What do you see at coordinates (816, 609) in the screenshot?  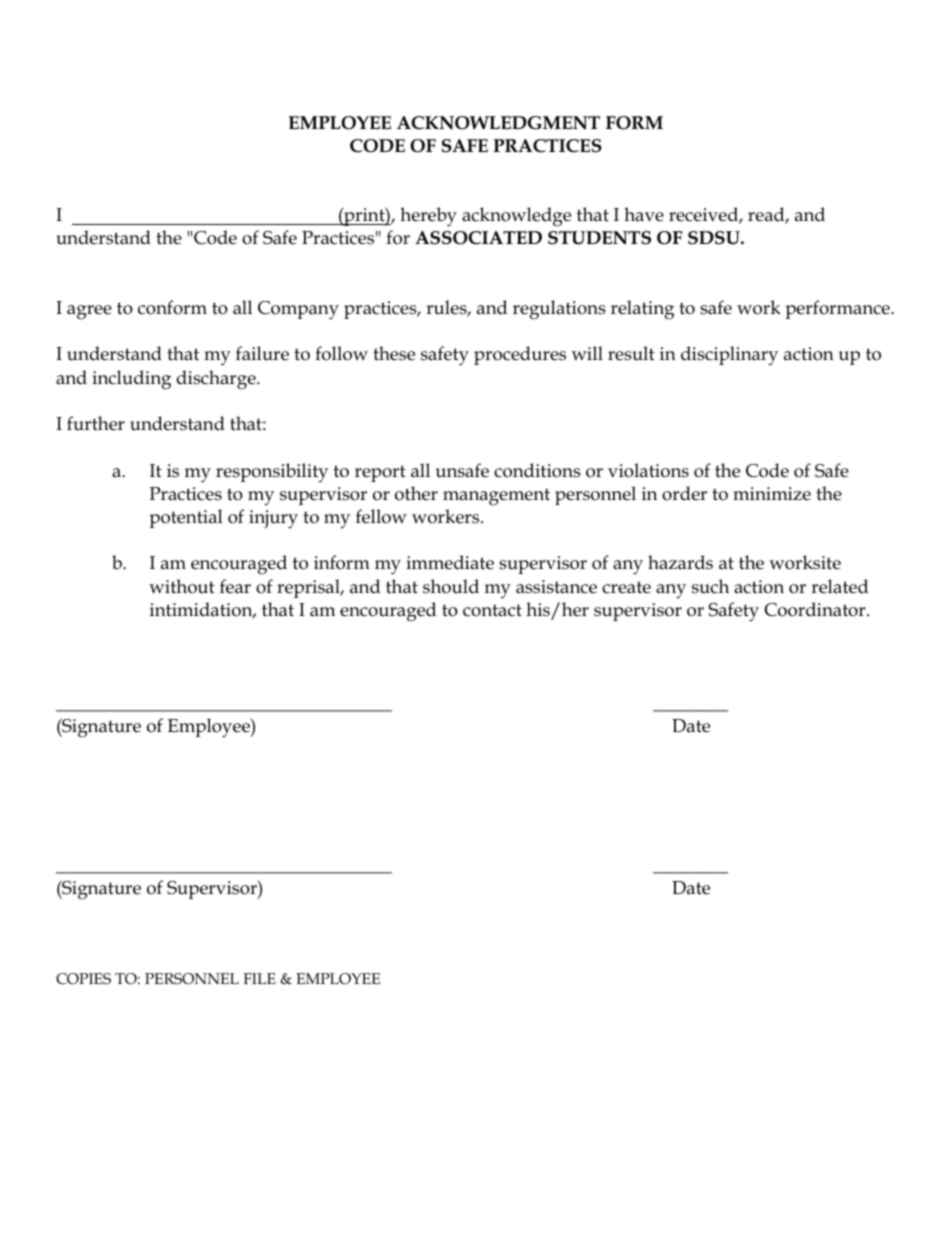 I see `Coordinator` at bounding box center [816, 609].
